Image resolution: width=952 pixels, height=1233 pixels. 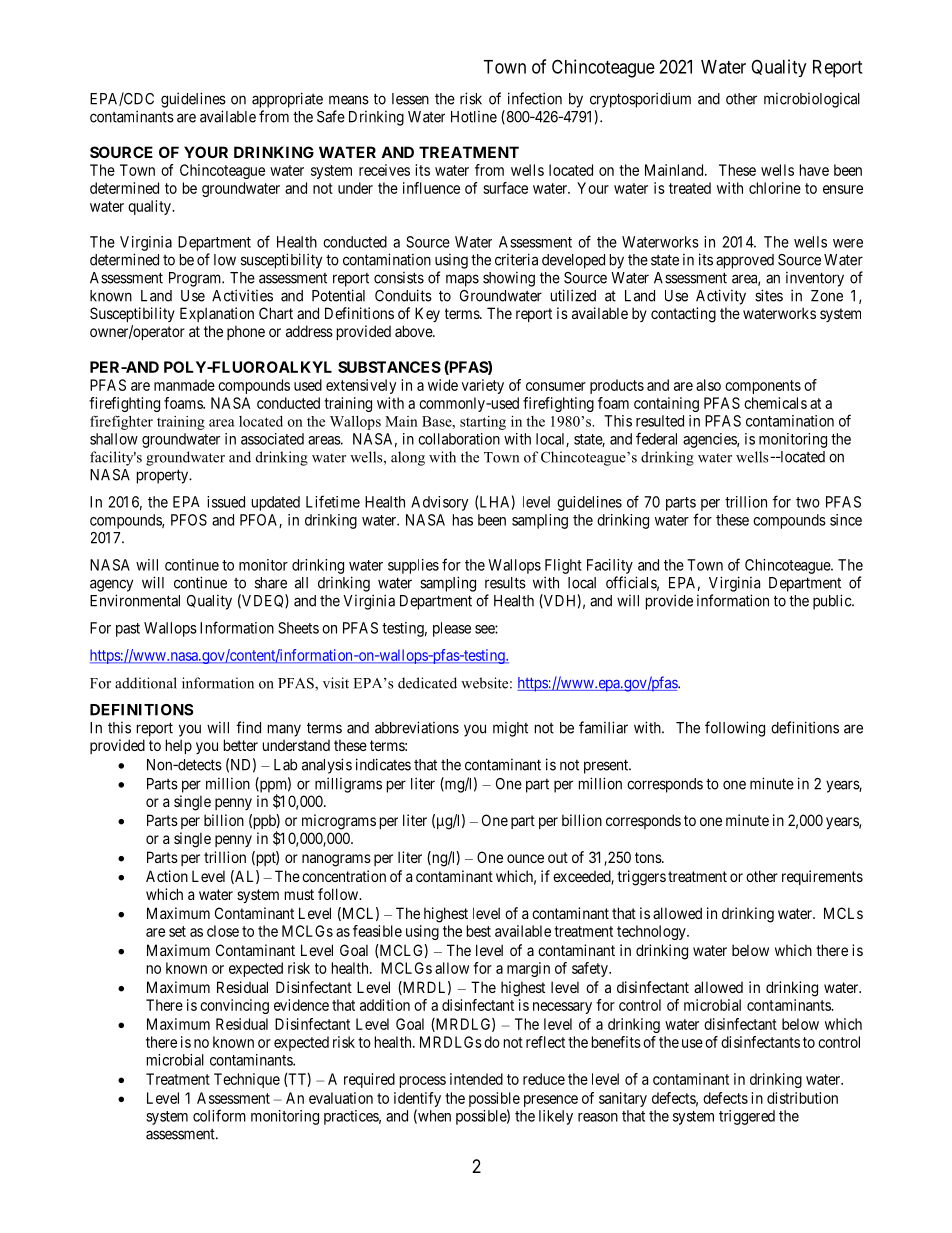 What do you see at coordinates (135, 600) in the screenshot?
I see `Environmental` at bounding box center [135, 600].
